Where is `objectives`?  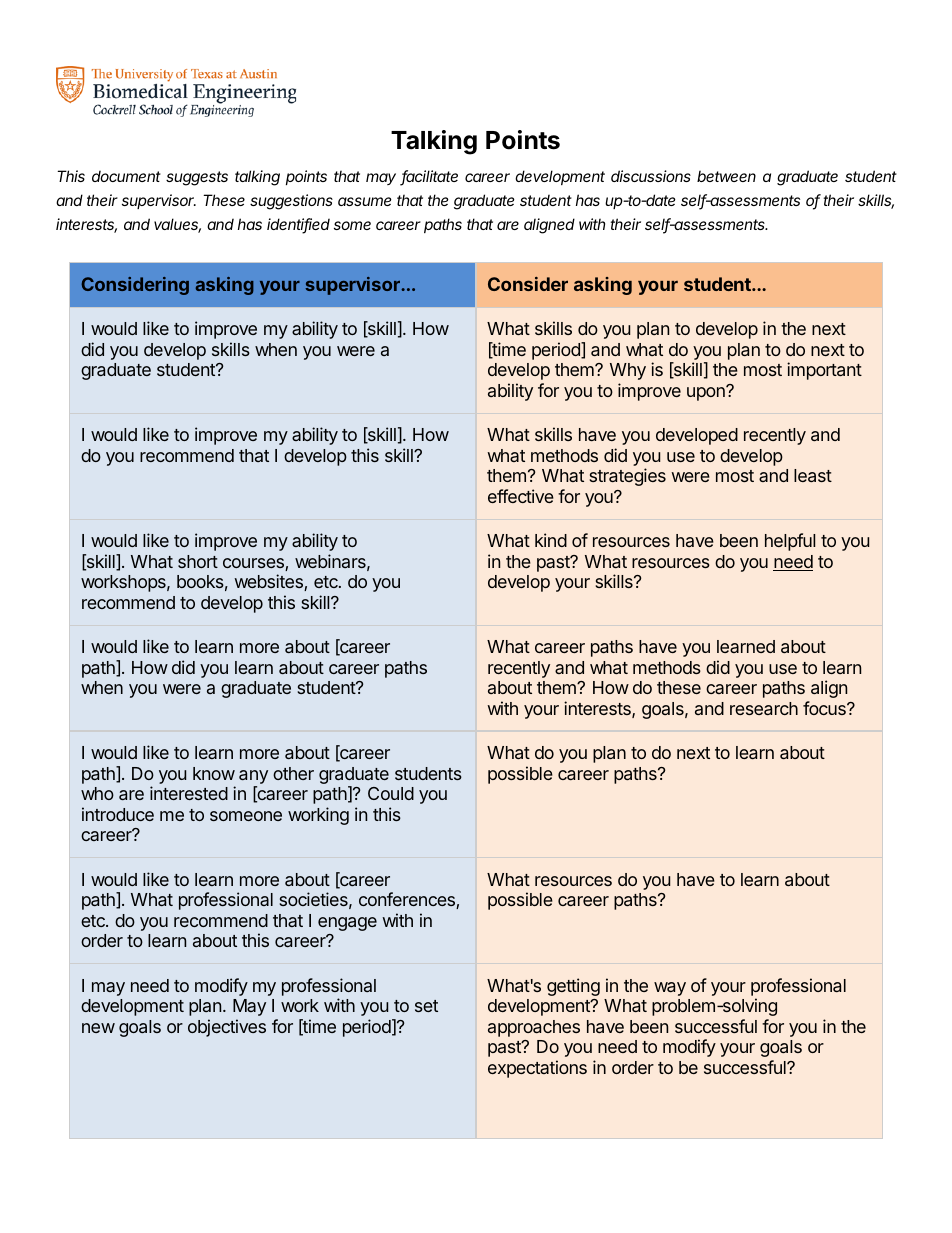 objectives is located at coordinates (227, 1028).
